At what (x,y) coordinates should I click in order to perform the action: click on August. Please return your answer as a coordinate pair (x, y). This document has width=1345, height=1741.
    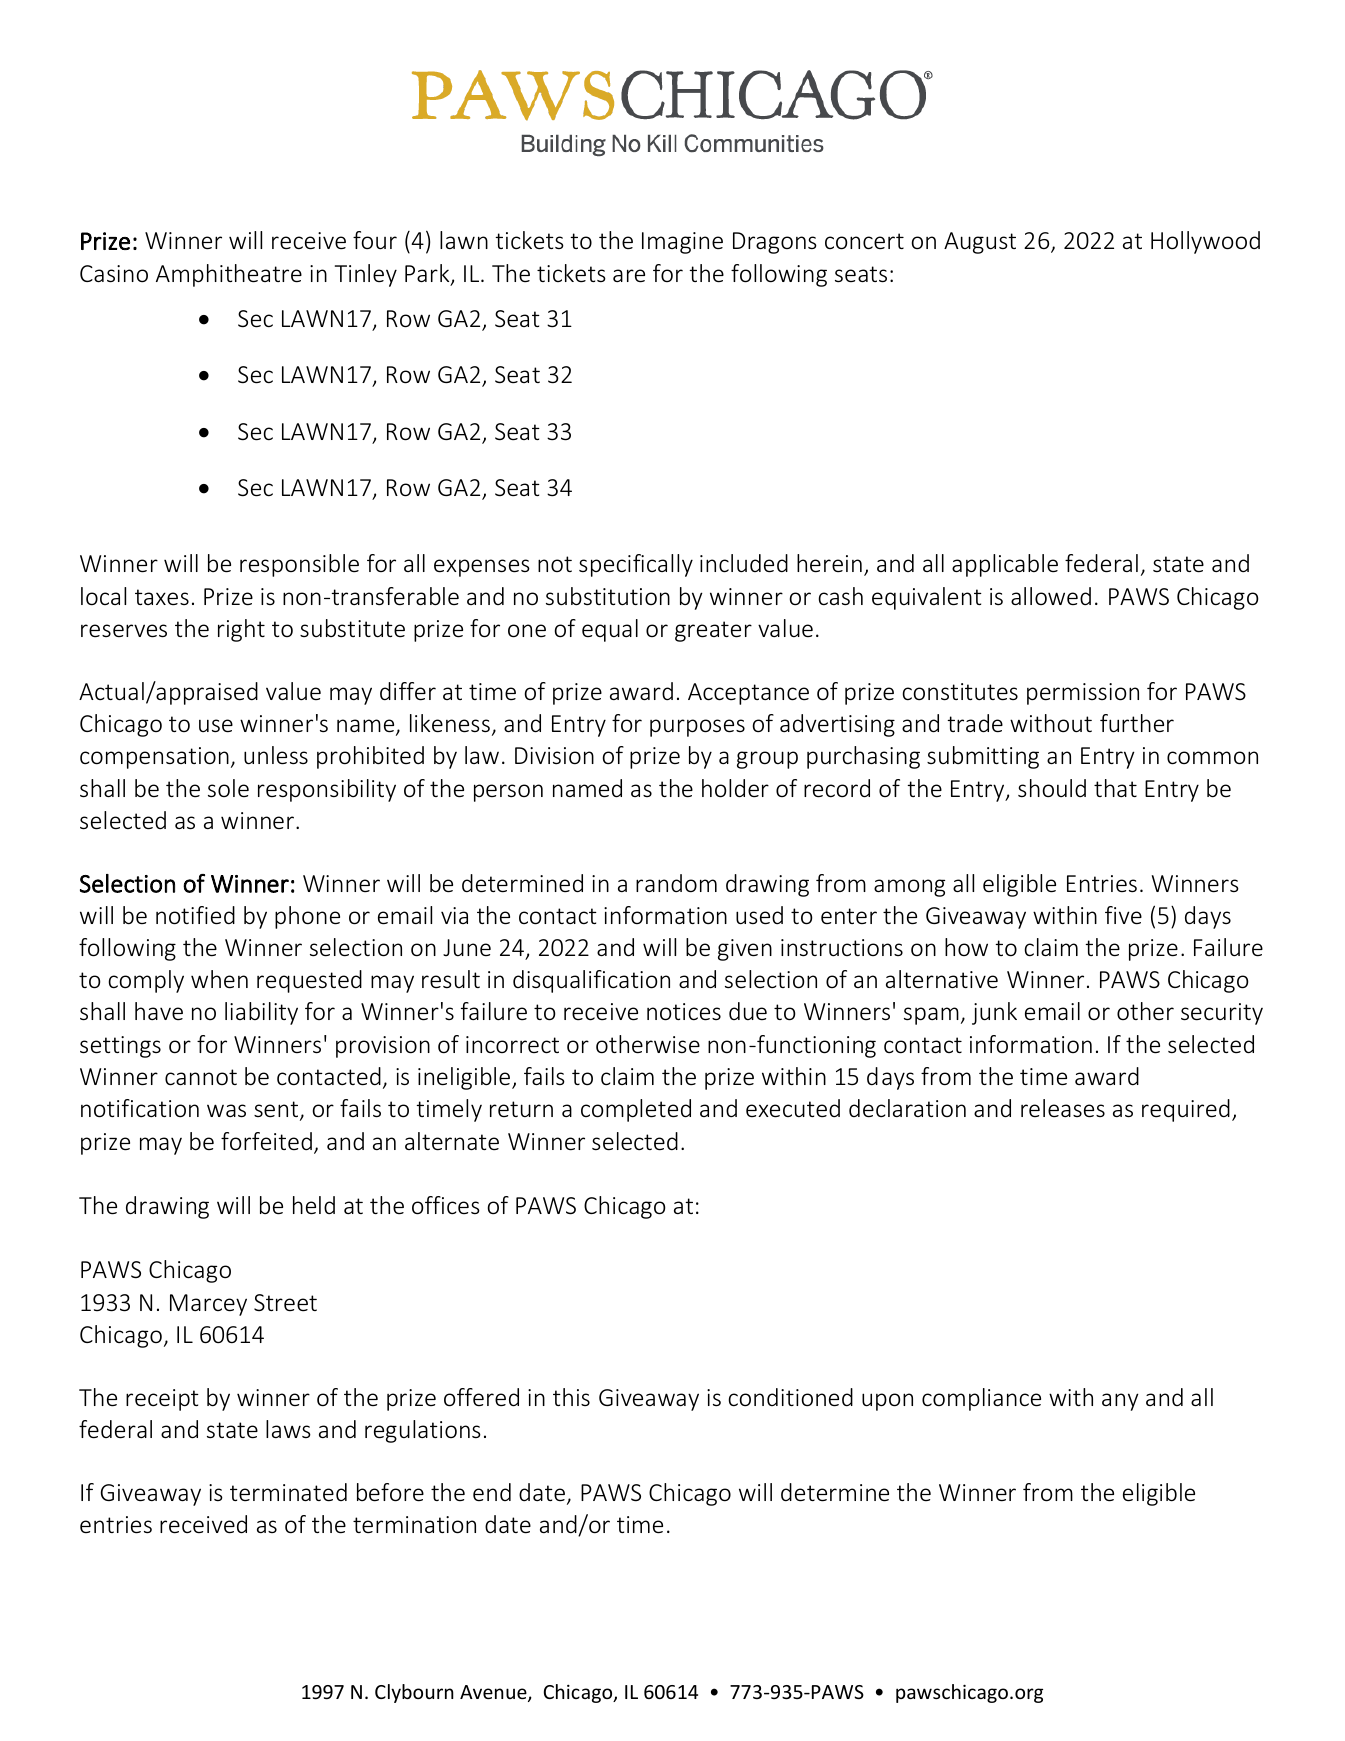
    Looking at the image, I should click on (980, 243).
